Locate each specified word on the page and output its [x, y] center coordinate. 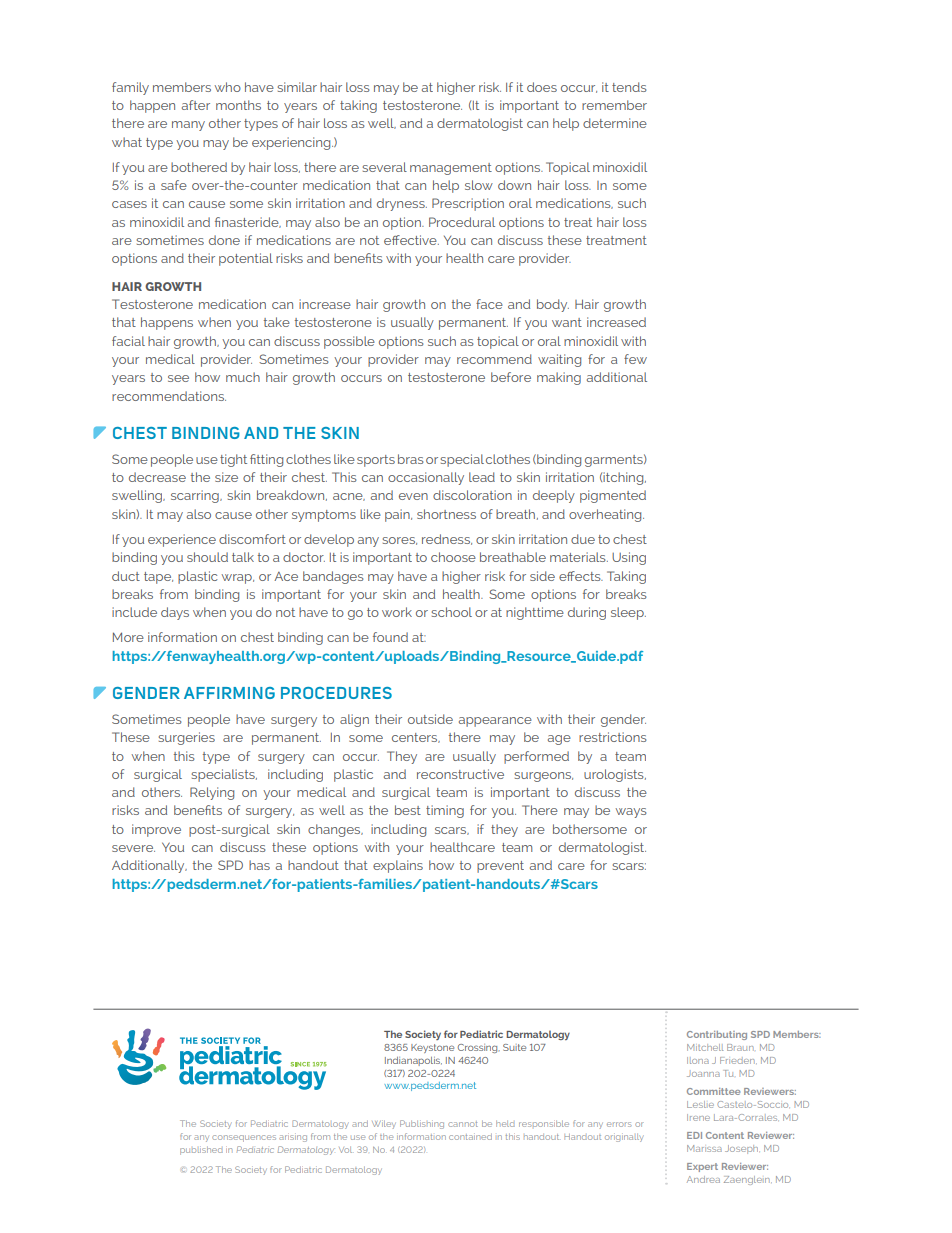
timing [445, 811]
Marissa [704, 1148]
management [451, 169]
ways [631, 813]
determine [615, 123]
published [201, 1151]
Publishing [422, 1124]
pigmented [613, 496]
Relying [212, 793]
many [188, 126]
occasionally [426, 478]
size [226, 477]
